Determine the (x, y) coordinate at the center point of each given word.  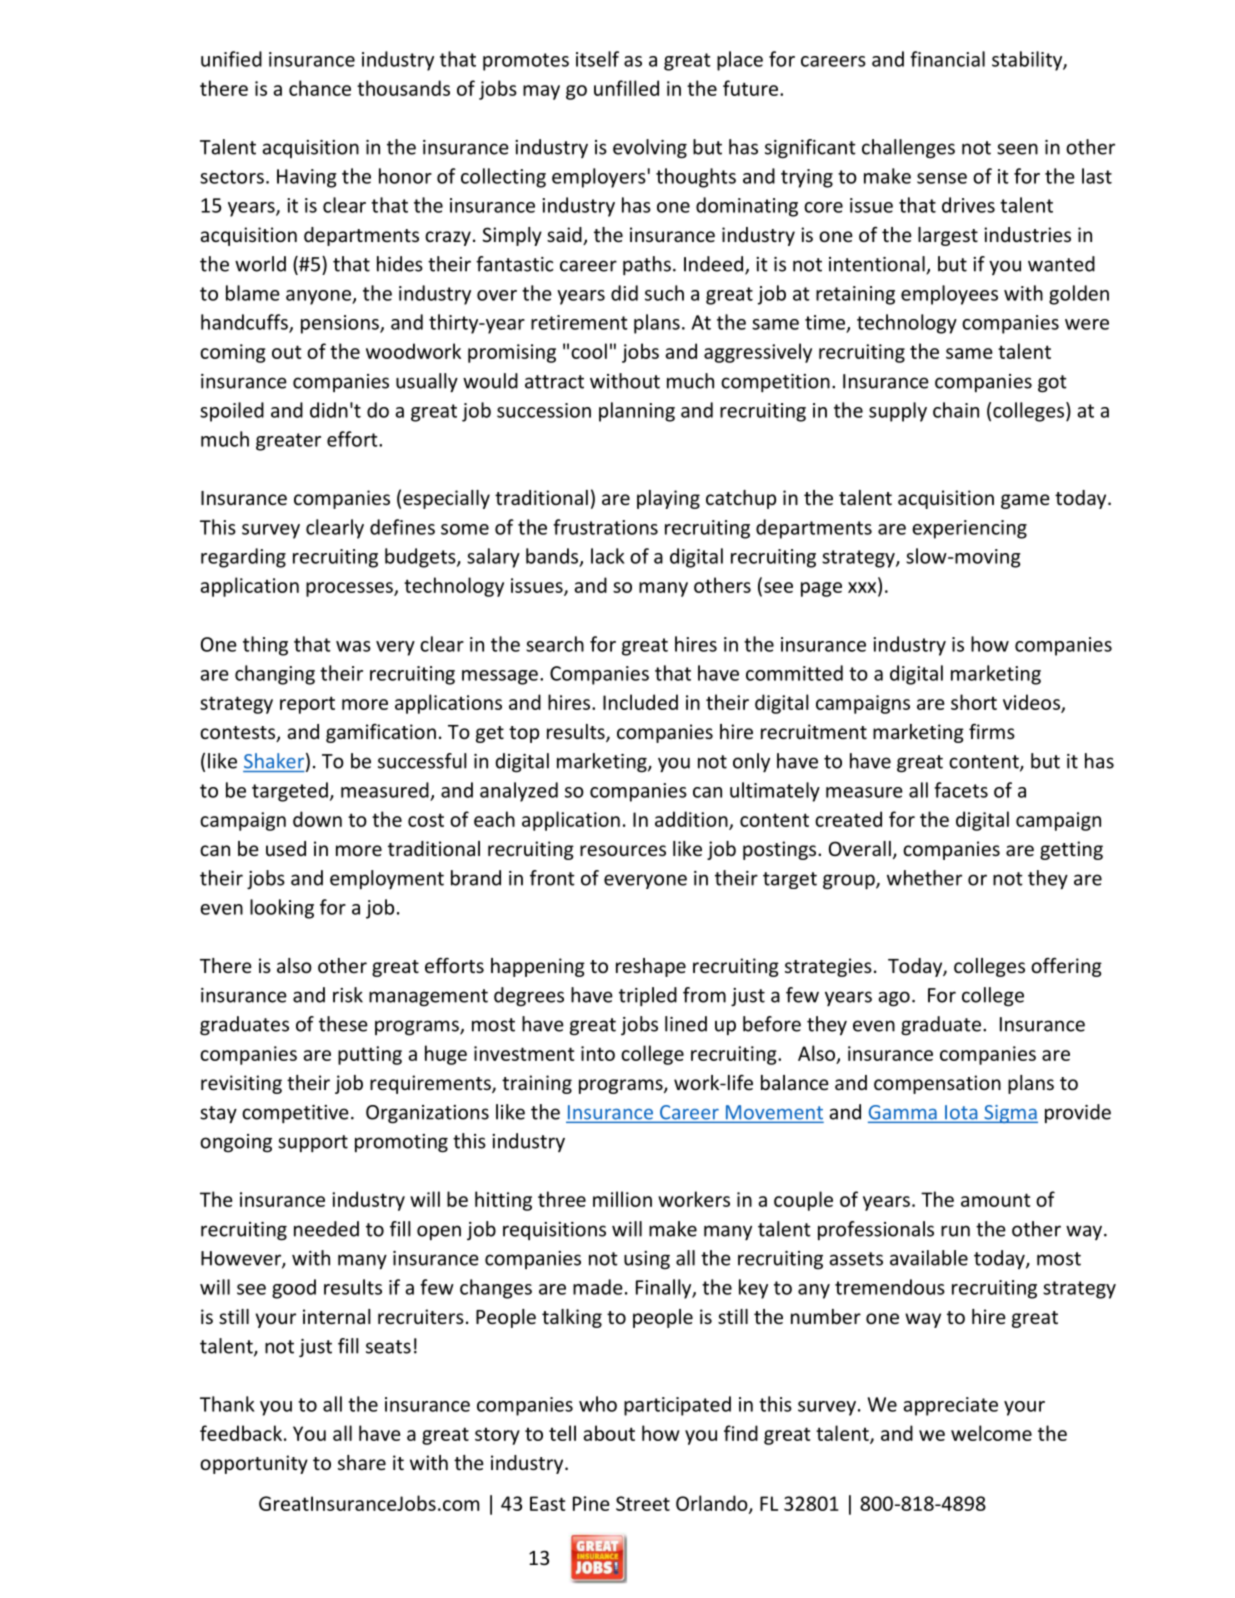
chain (956, 410)
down (317, 819)
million (622, 1199)
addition (692, 820)
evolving (650, 149)
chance (320, 88)
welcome (991, 1433)
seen (1017, 149)
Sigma (1010, 1114)
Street (643, 1503)
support (313, 1143)
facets (961, 790)
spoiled (232, 412)
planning (637, 412)
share (362, 1462)
